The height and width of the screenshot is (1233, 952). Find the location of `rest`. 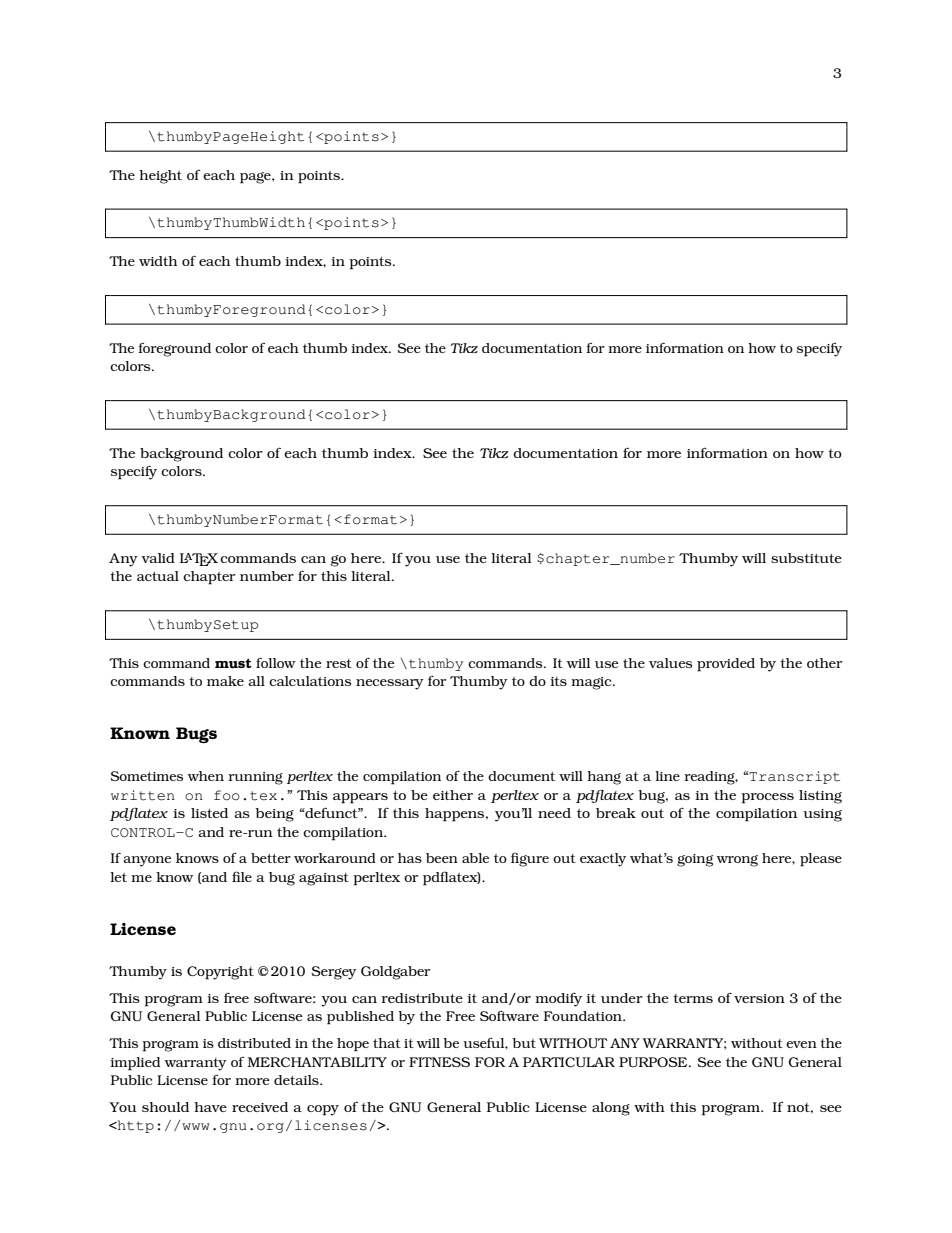

rest is located at coordinates (339, 663).
